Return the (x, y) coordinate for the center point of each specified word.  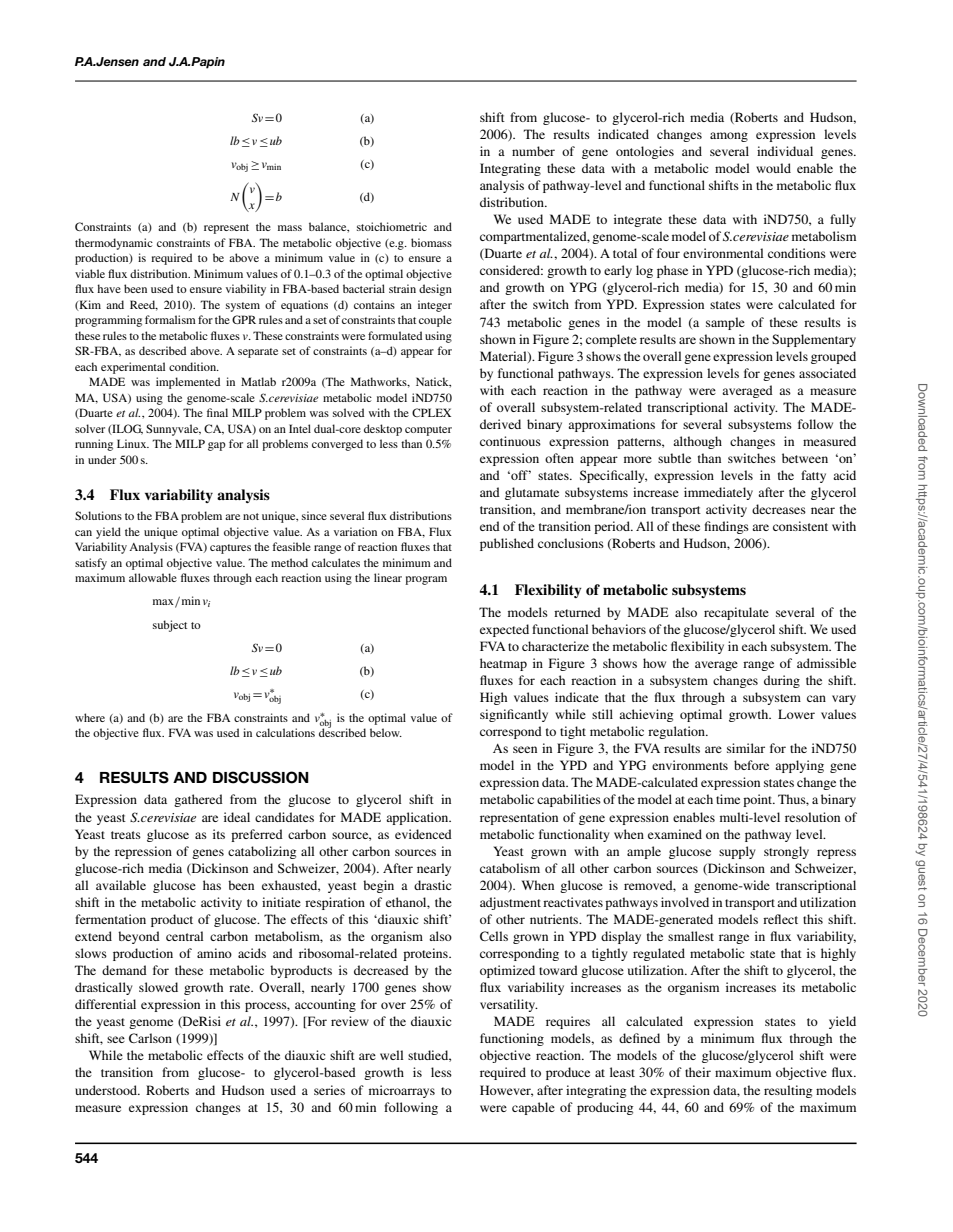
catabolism (510, 868)
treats (126, 835)
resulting (788, 1091)
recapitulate (736, 613)
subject (170, 626)
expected (504, 630)
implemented (188, 383)
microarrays (402, 1091)
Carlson (150, 1038)
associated (827, 373)
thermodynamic (114, 244)
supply (737, 852)
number (533, 151)
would (773, 168)
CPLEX (431, 412)
